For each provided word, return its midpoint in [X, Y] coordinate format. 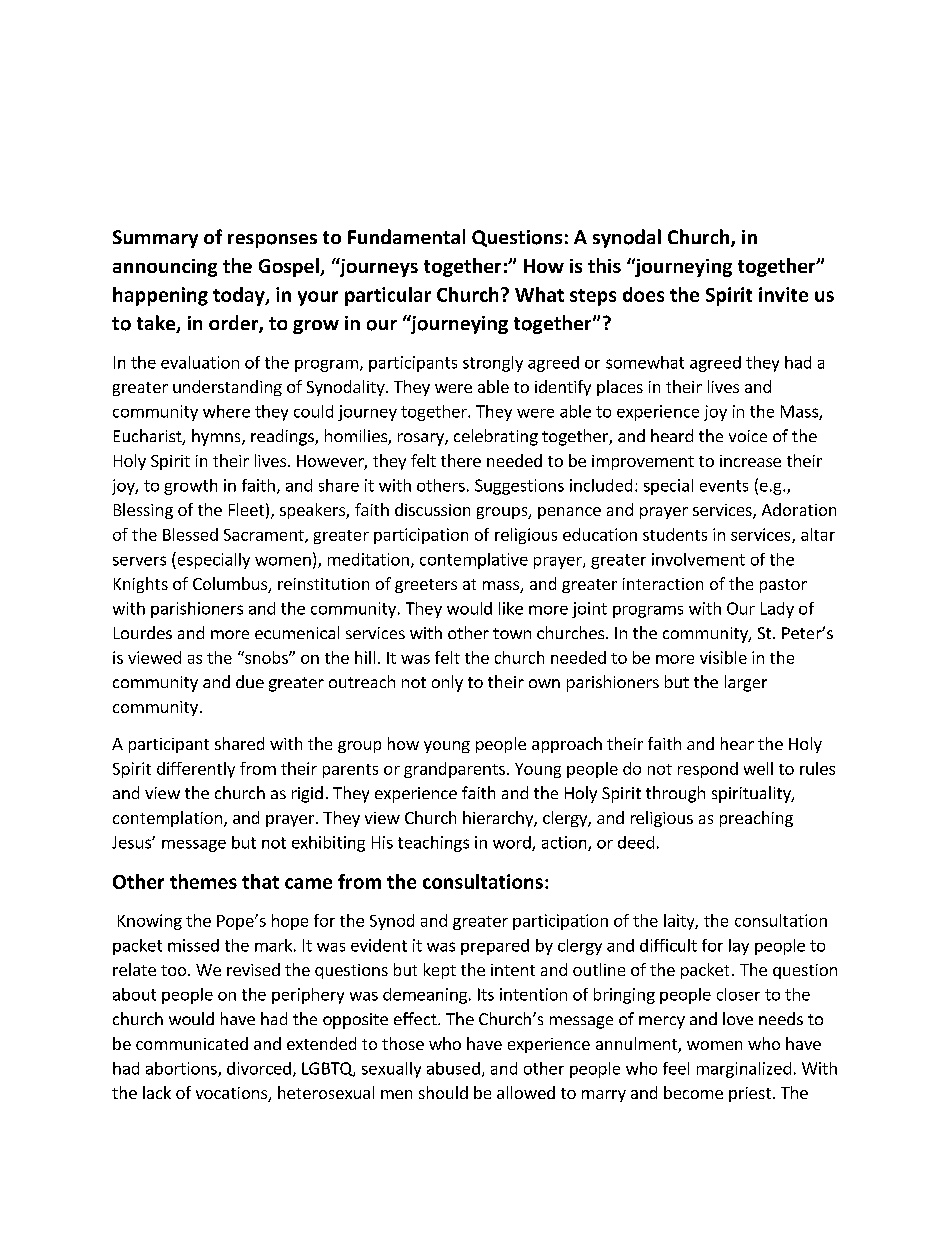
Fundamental [406, 236]
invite [783, 294]
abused [453, 1068]
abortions [182, 1069]
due [250, 681]
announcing [165, 268]
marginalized [744, 1070]
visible [723, 657]
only [447, 683]
